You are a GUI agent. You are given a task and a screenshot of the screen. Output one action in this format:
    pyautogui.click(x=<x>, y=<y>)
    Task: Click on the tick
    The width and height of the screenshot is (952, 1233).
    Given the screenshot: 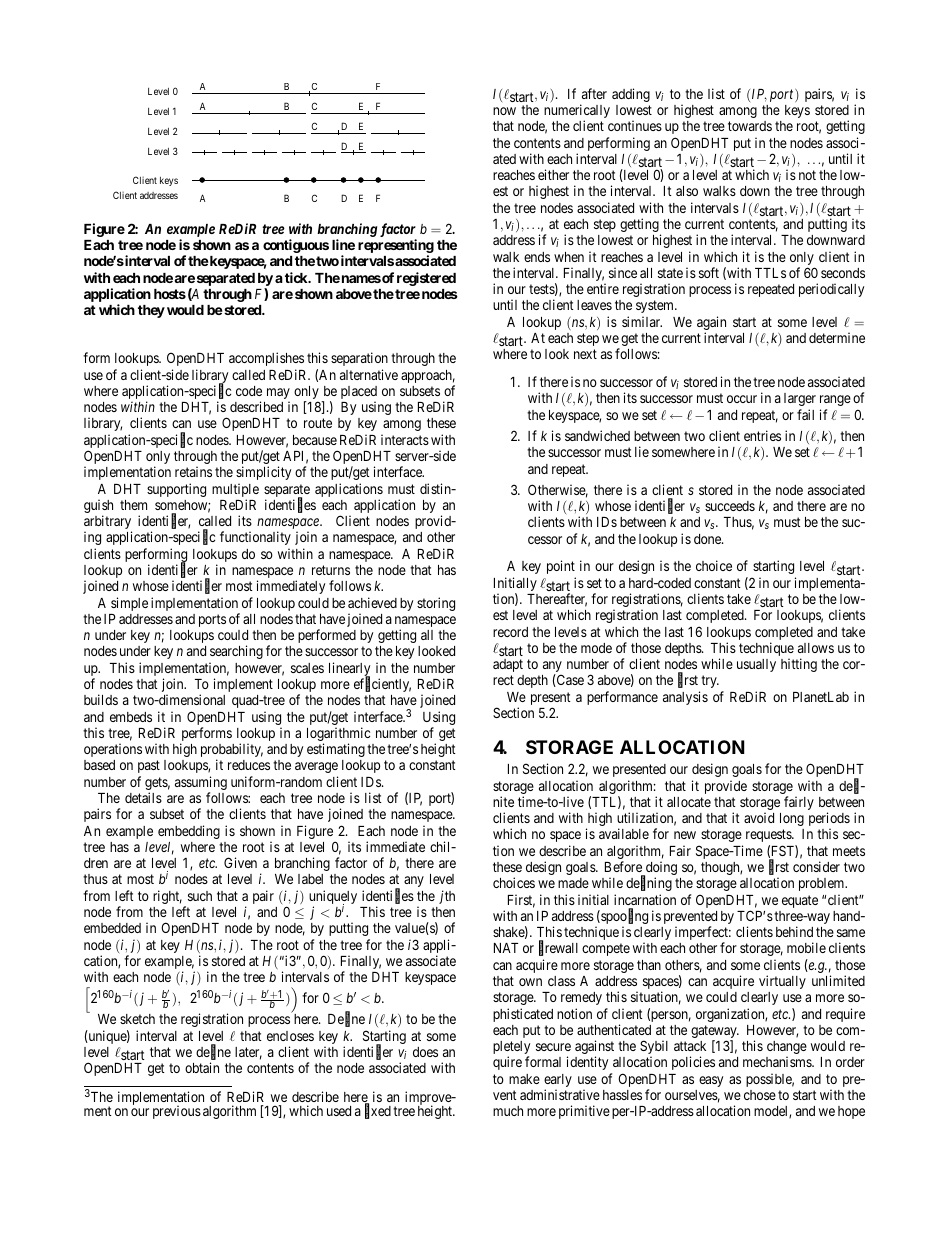 What is the action you would take?
    pyautogui.click(x=297, y=277)
